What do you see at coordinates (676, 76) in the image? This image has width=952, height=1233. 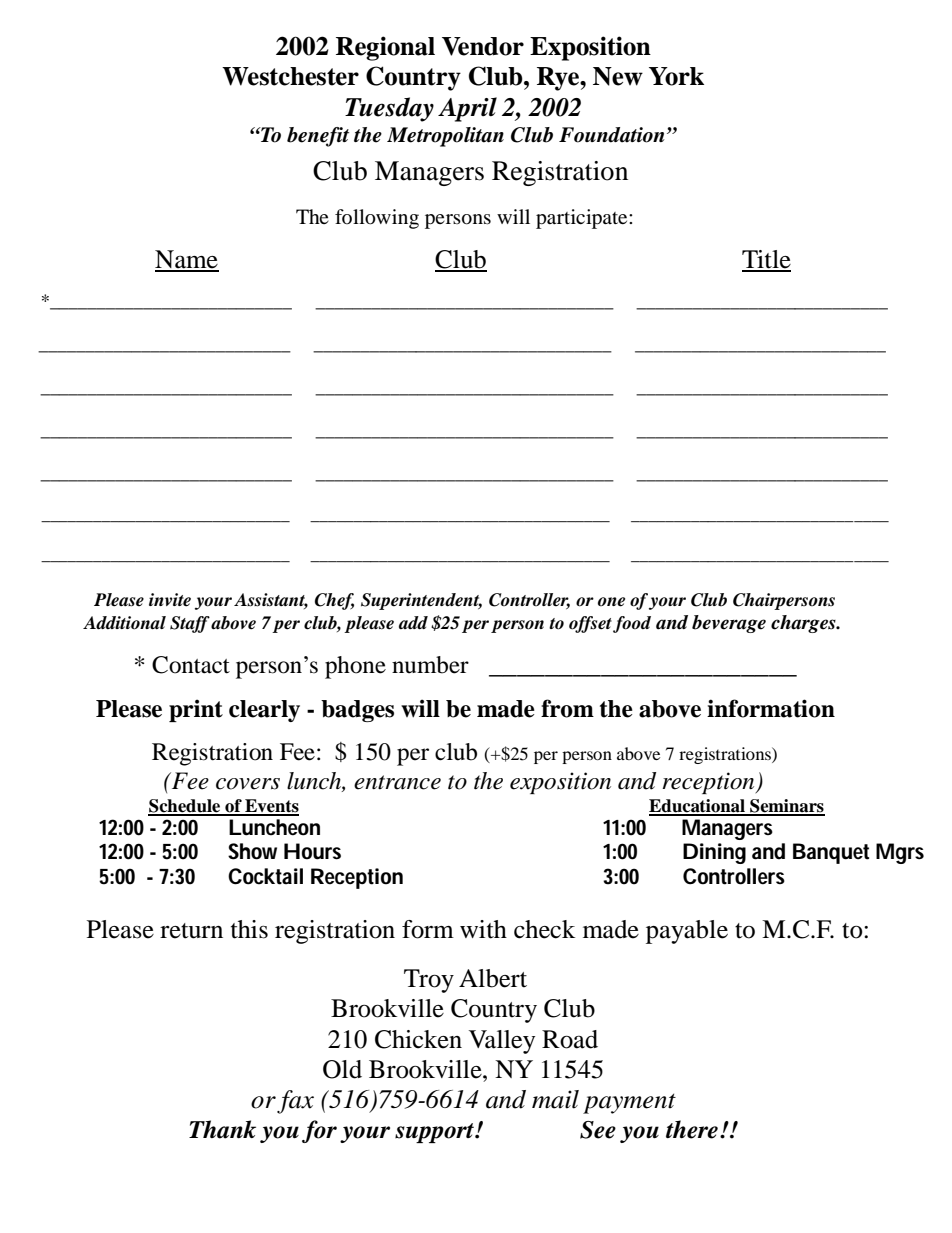 I see `York` at bounding box center [676, 76].
